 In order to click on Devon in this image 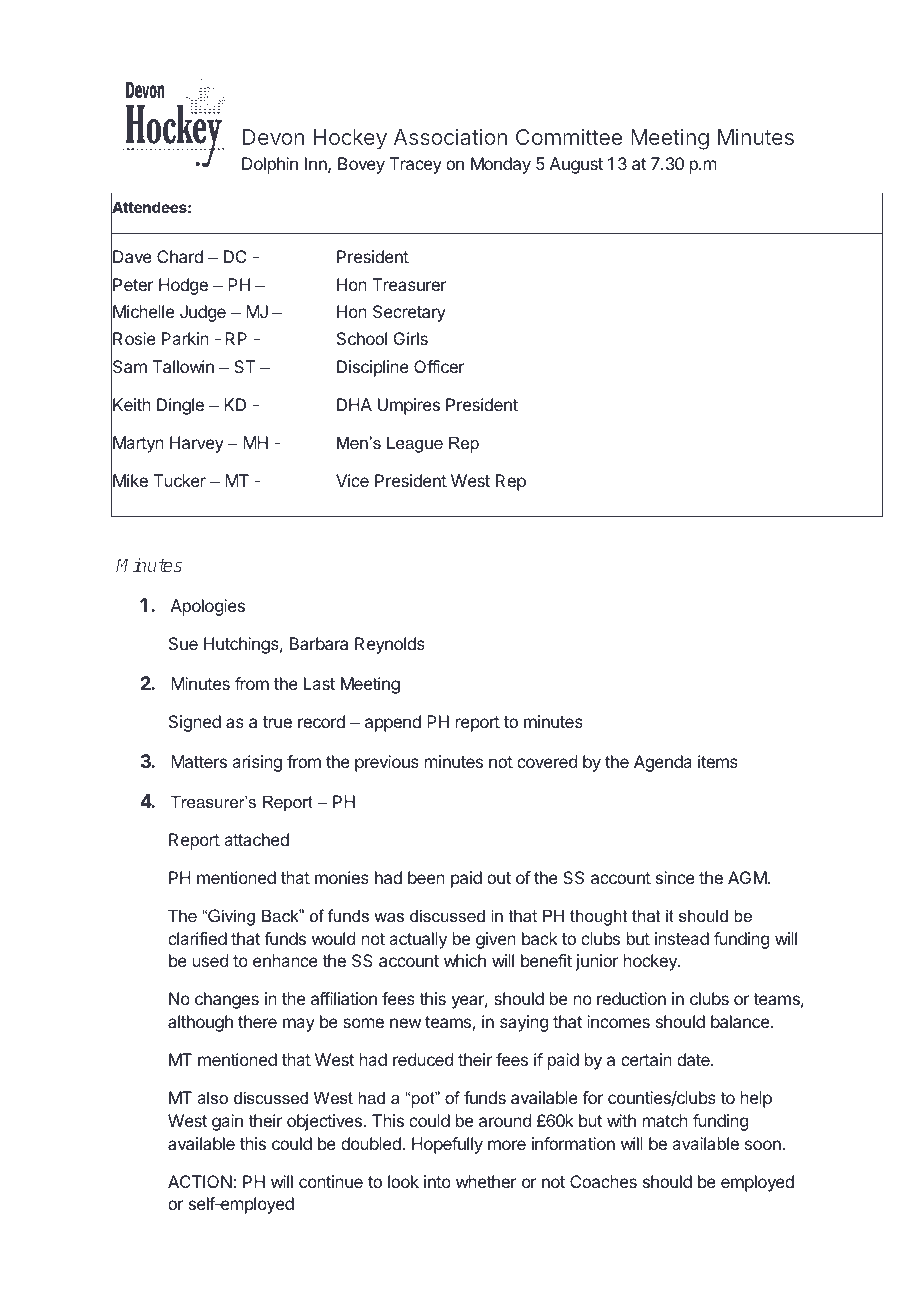, I will do `click(273, 137)`.
